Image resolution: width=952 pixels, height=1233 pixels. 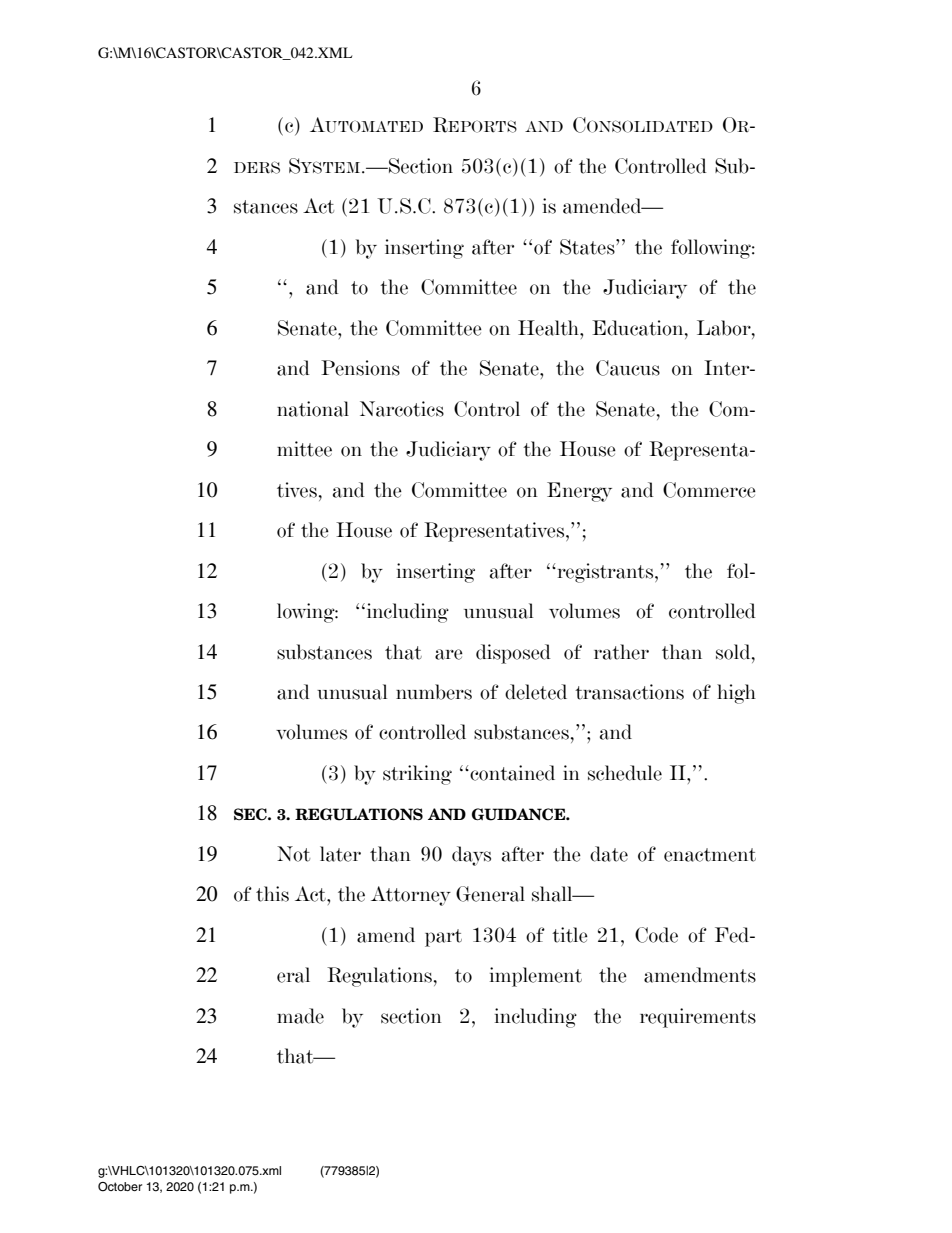 I want to click on made, so click(x=300, y=1016).
